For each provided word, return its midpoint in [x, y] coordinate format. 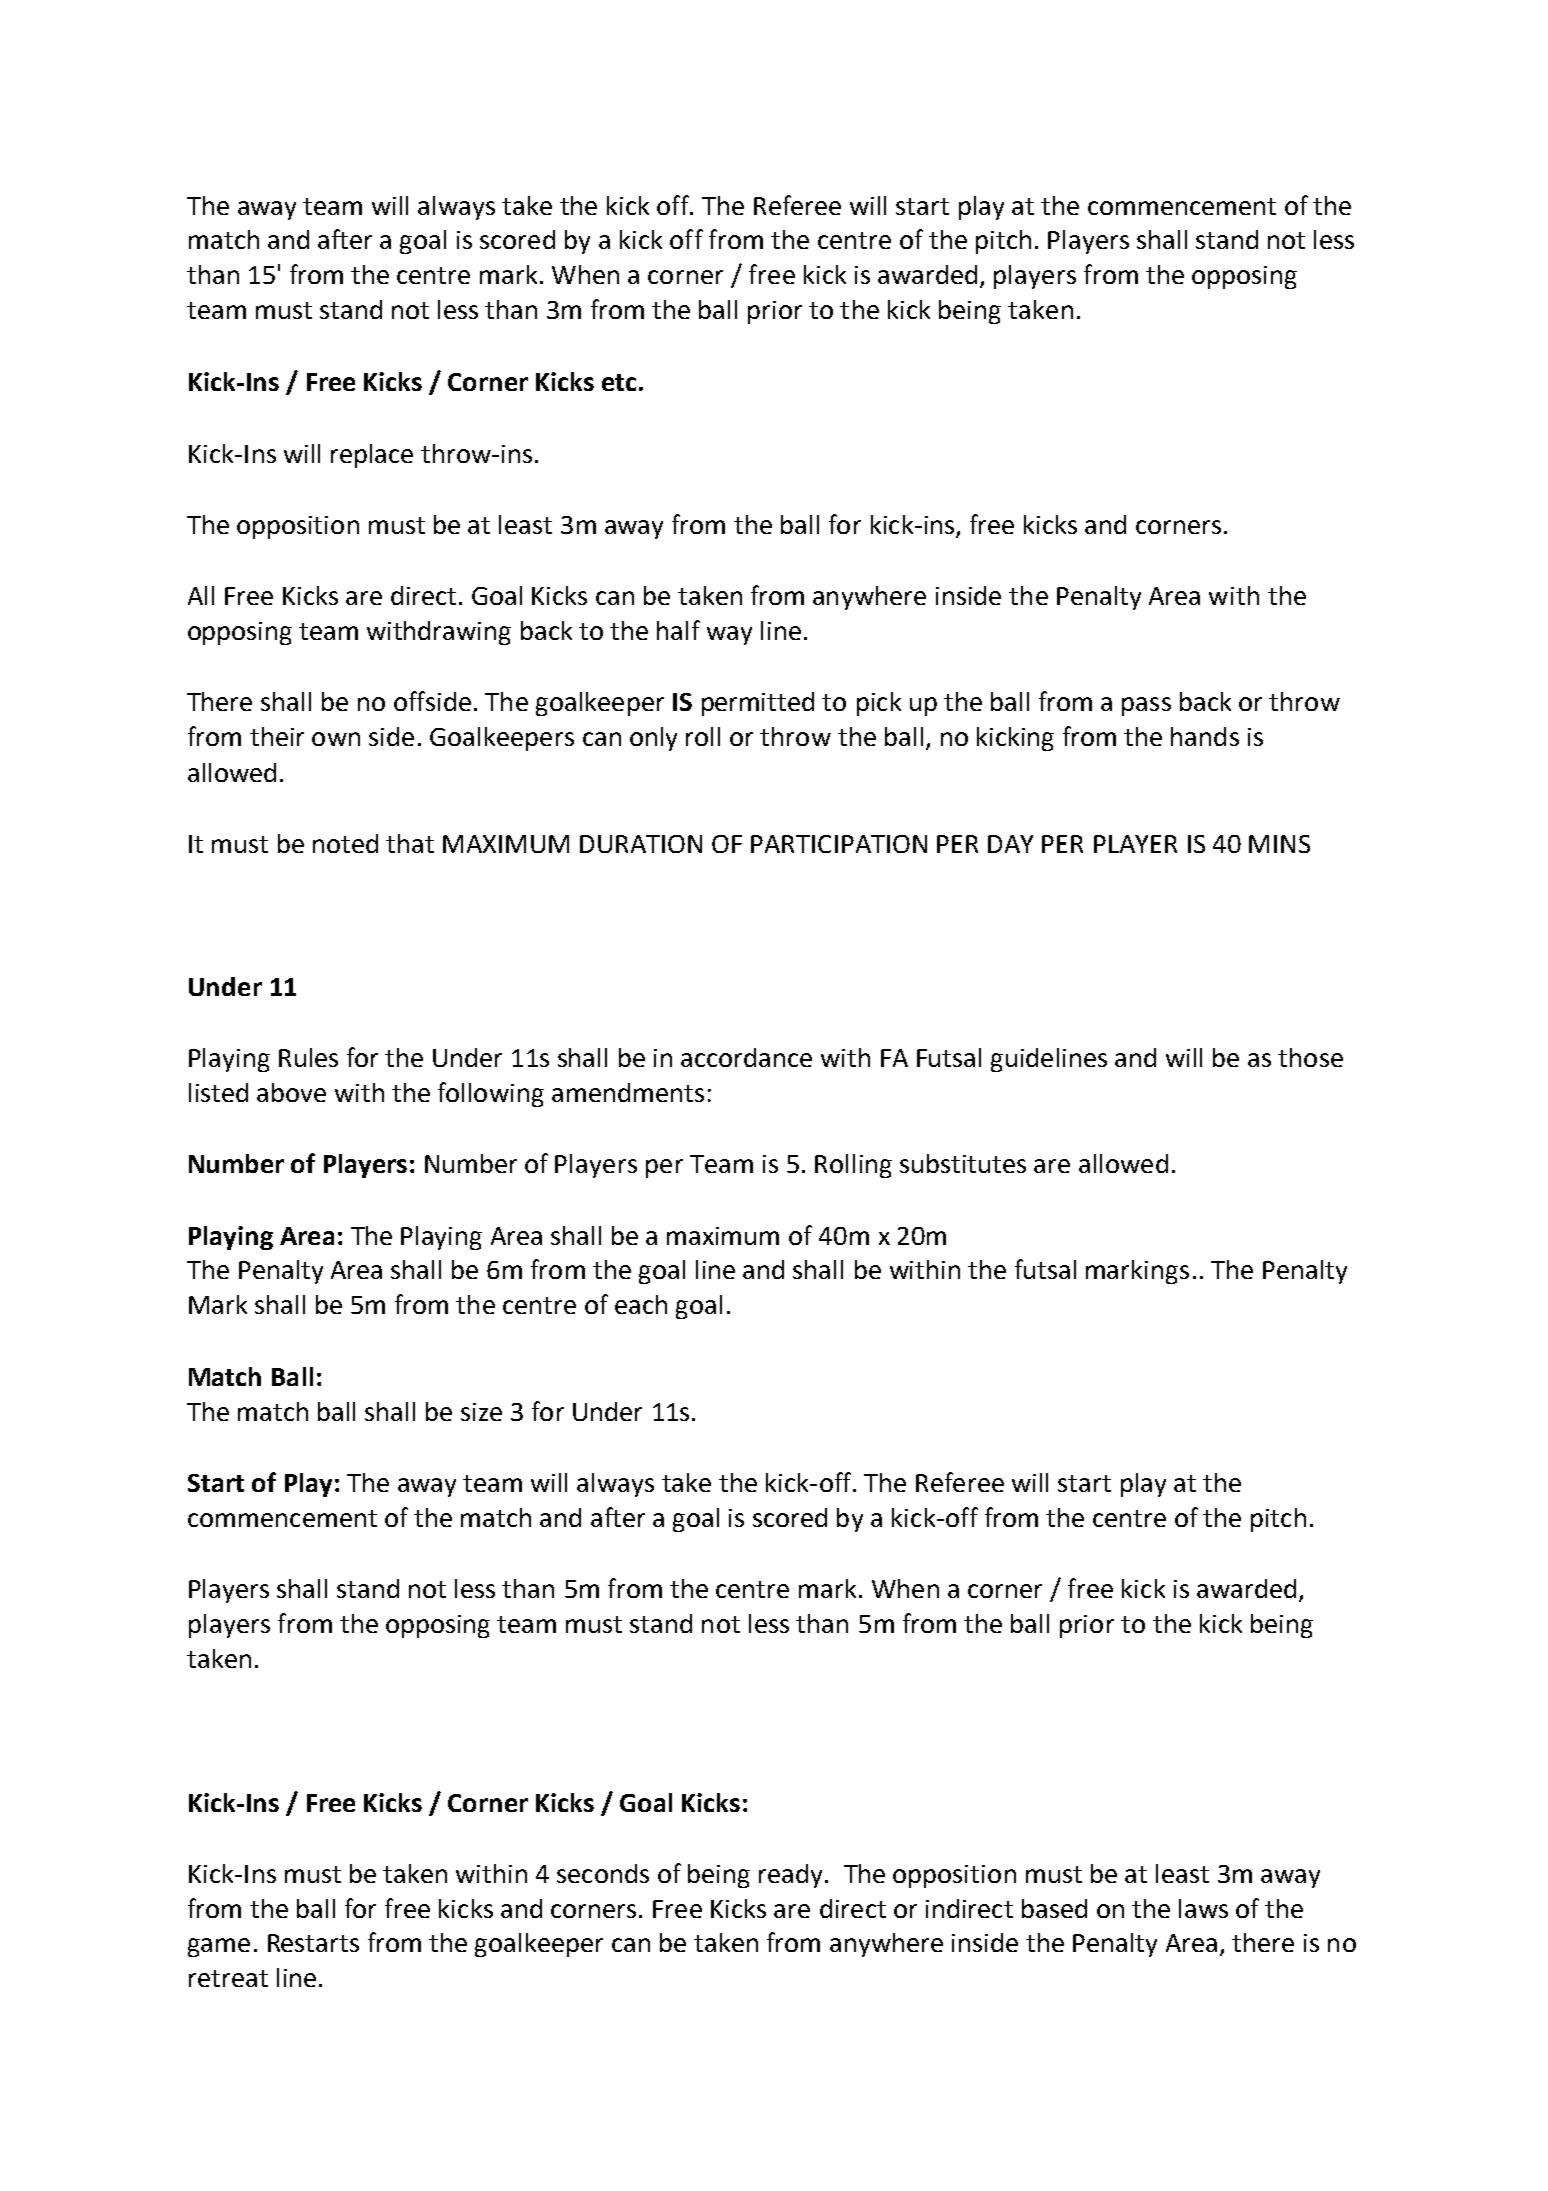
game [219, 1947]
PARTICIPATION [839, 844]
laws [1203, 1908]
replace [372, 456]
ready [790, 1876]
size [481, 1412]
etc [619, 382]
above [291, 1092]
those [1310, 1057]
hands [1205, 736]
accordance [746, 1057]
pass [1146, 706]
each [641, 1304]
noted [345, 843]
